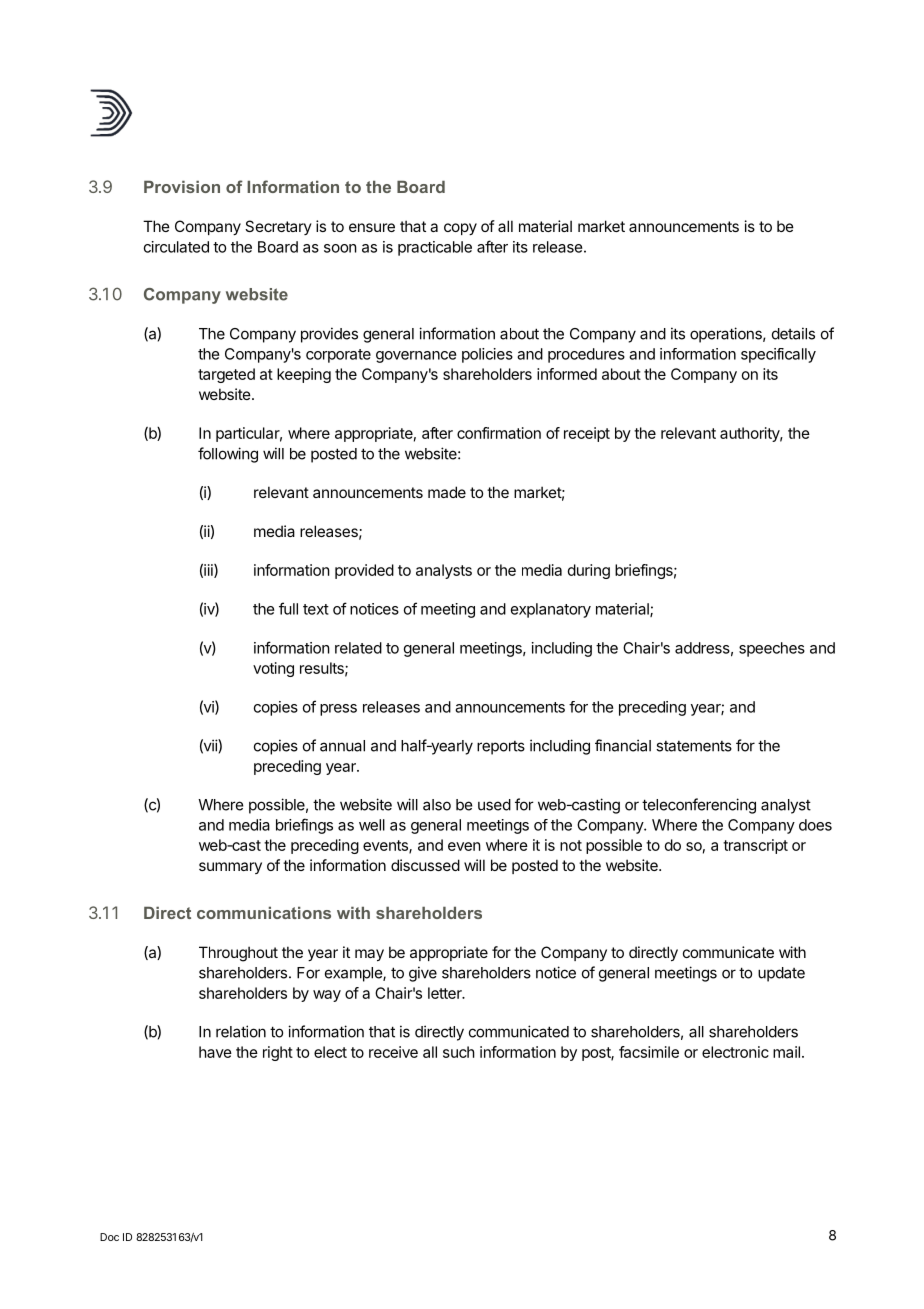 The width and height of the screenshot is (924, 1309). What do you see at coordinates (176, 247) in the screenshot?
I see `circulated` at bounding box center [176, 247].
